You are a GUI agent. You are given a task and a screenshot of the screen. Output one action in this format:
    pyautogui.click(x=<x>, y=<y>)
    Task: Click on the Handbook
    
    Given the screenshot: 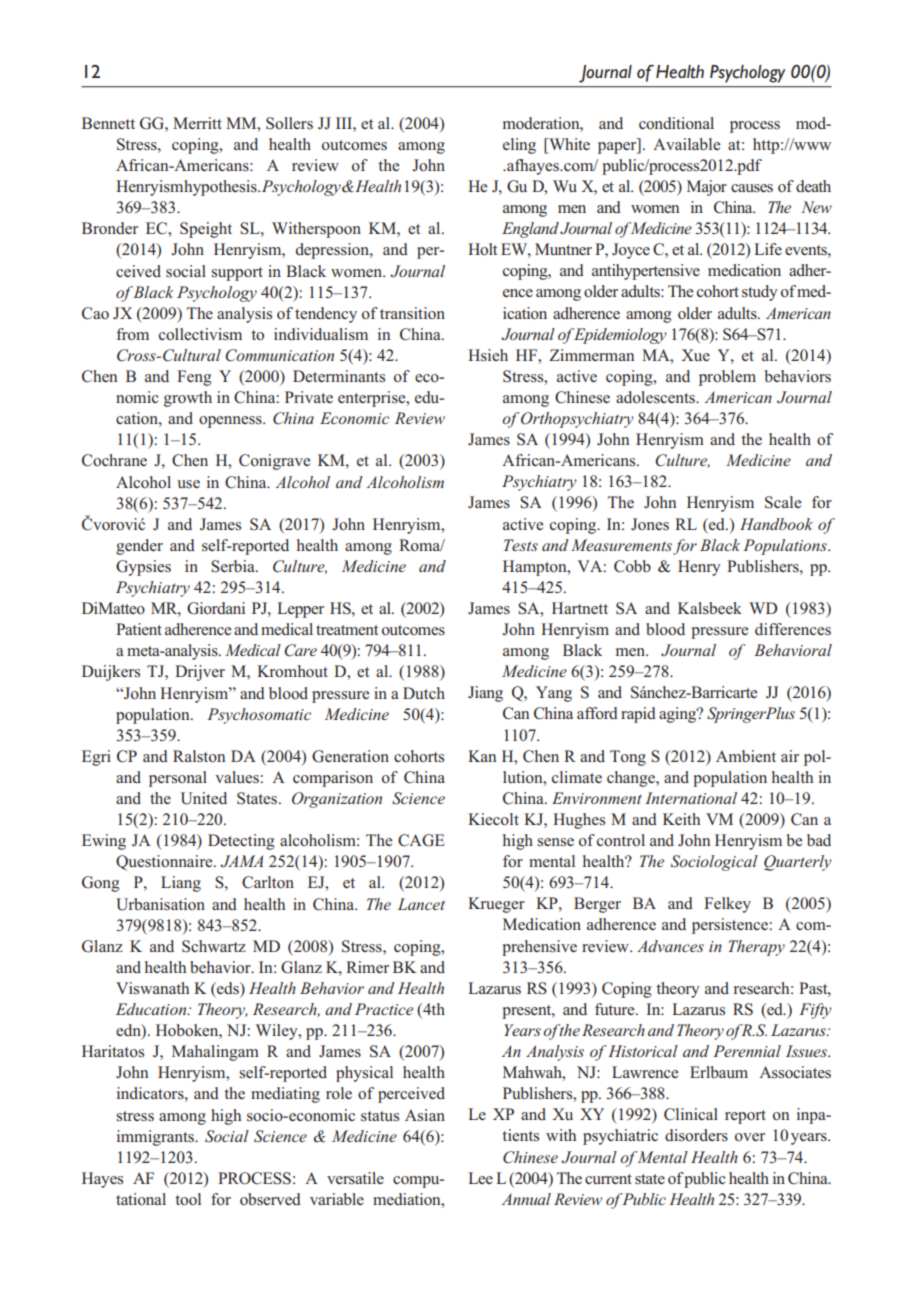 What is the action you would take?
    pyautogui.click(x=776, y=524)
